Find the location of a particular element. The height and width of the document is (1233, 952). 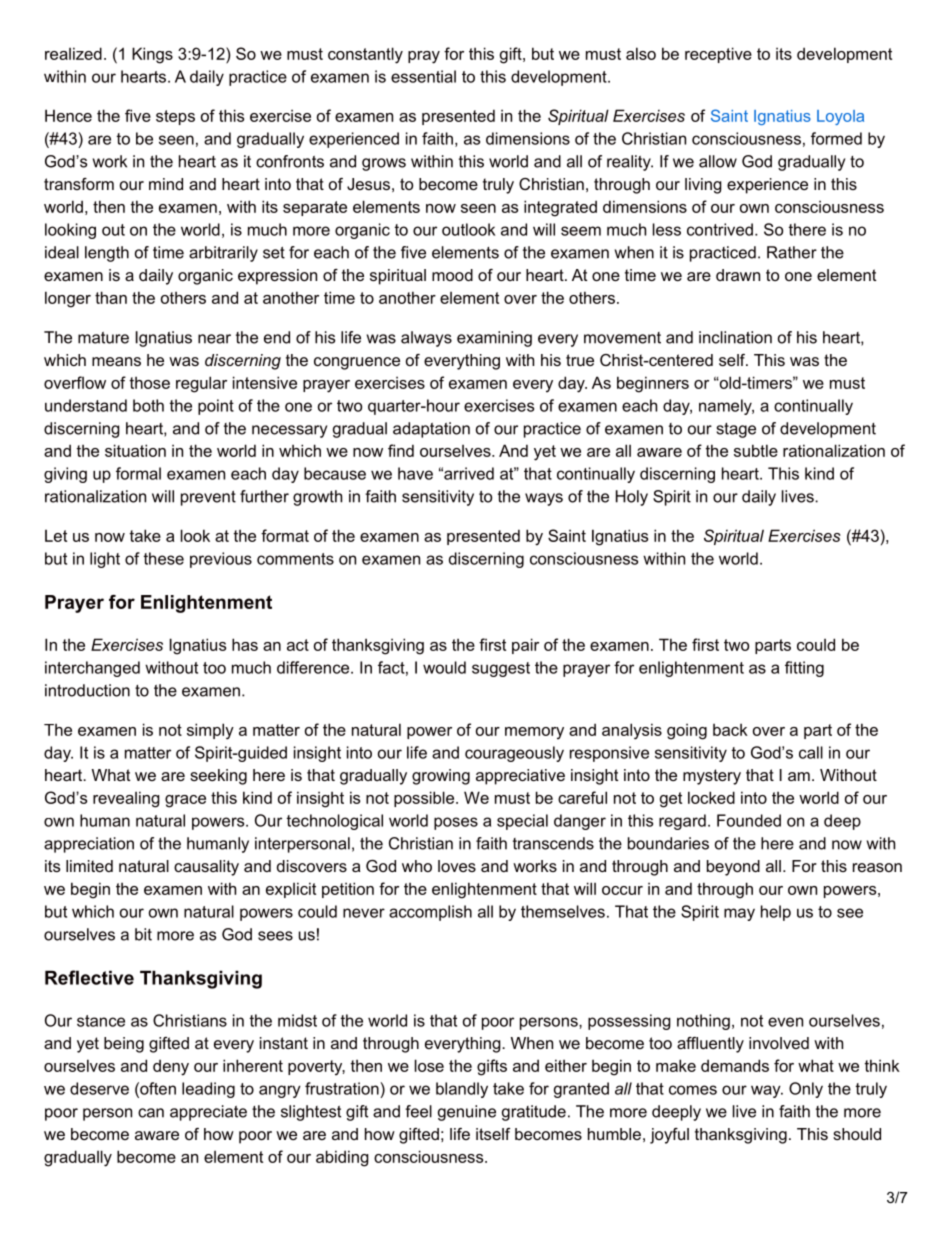

adaptation is located at coordinates (431, 430).
